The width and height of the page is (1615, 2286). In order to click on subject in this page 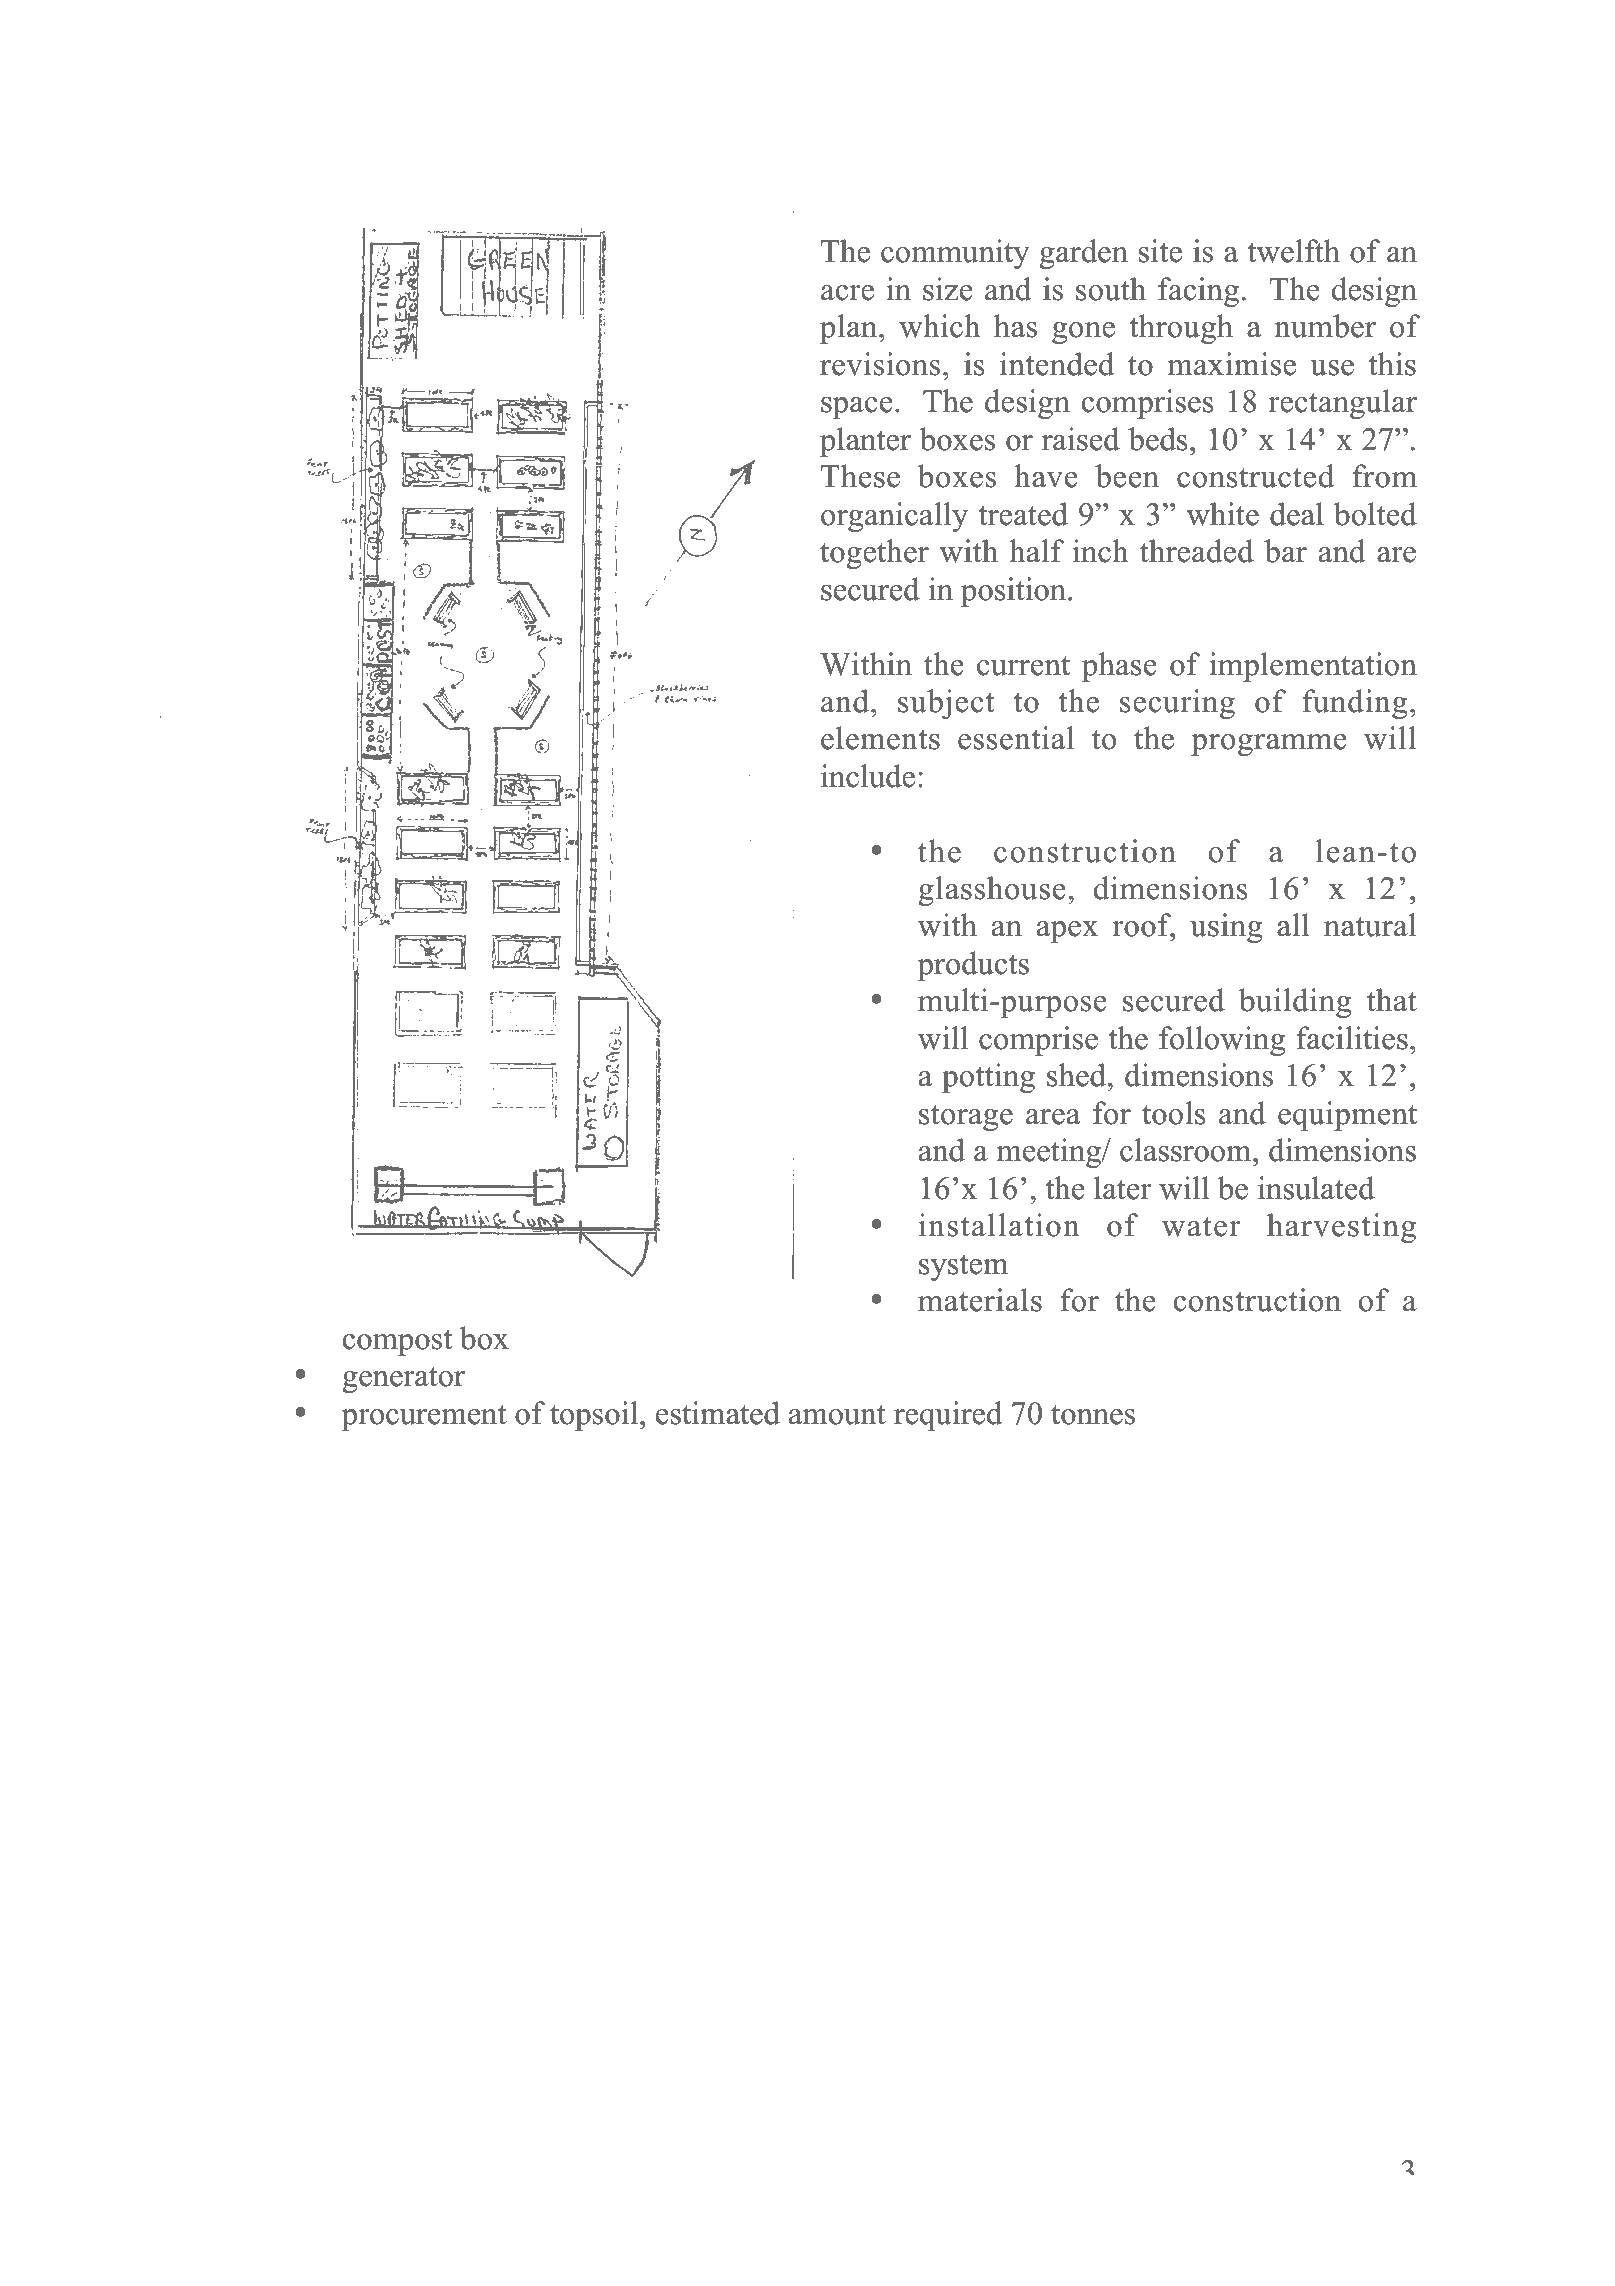, I will do `click(946, 704)`.
